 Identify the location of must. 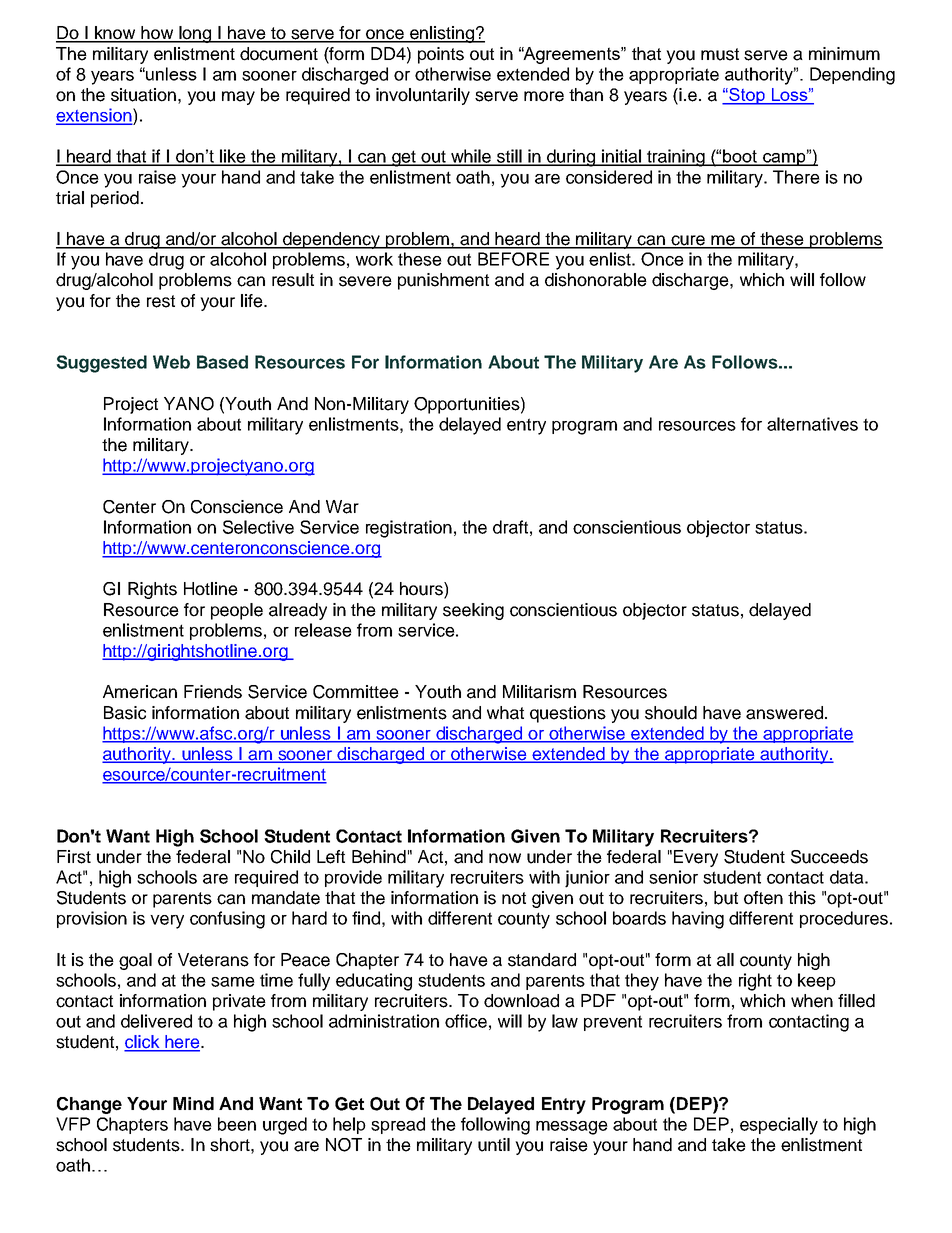
(720, 54).
